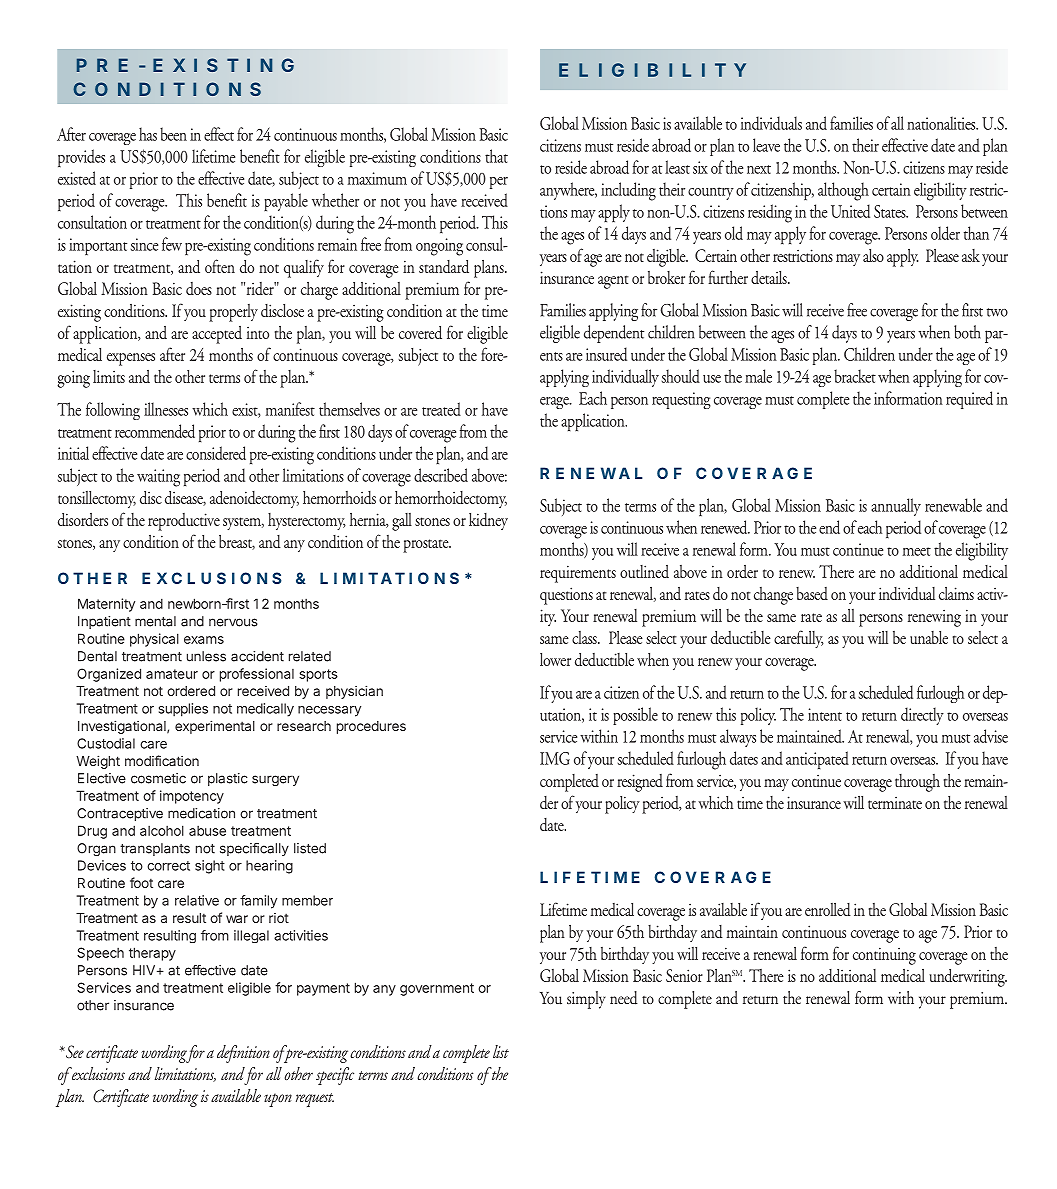  Describe the element at coordinates (942, 123) in the page. I see `nationalities` at that location.
